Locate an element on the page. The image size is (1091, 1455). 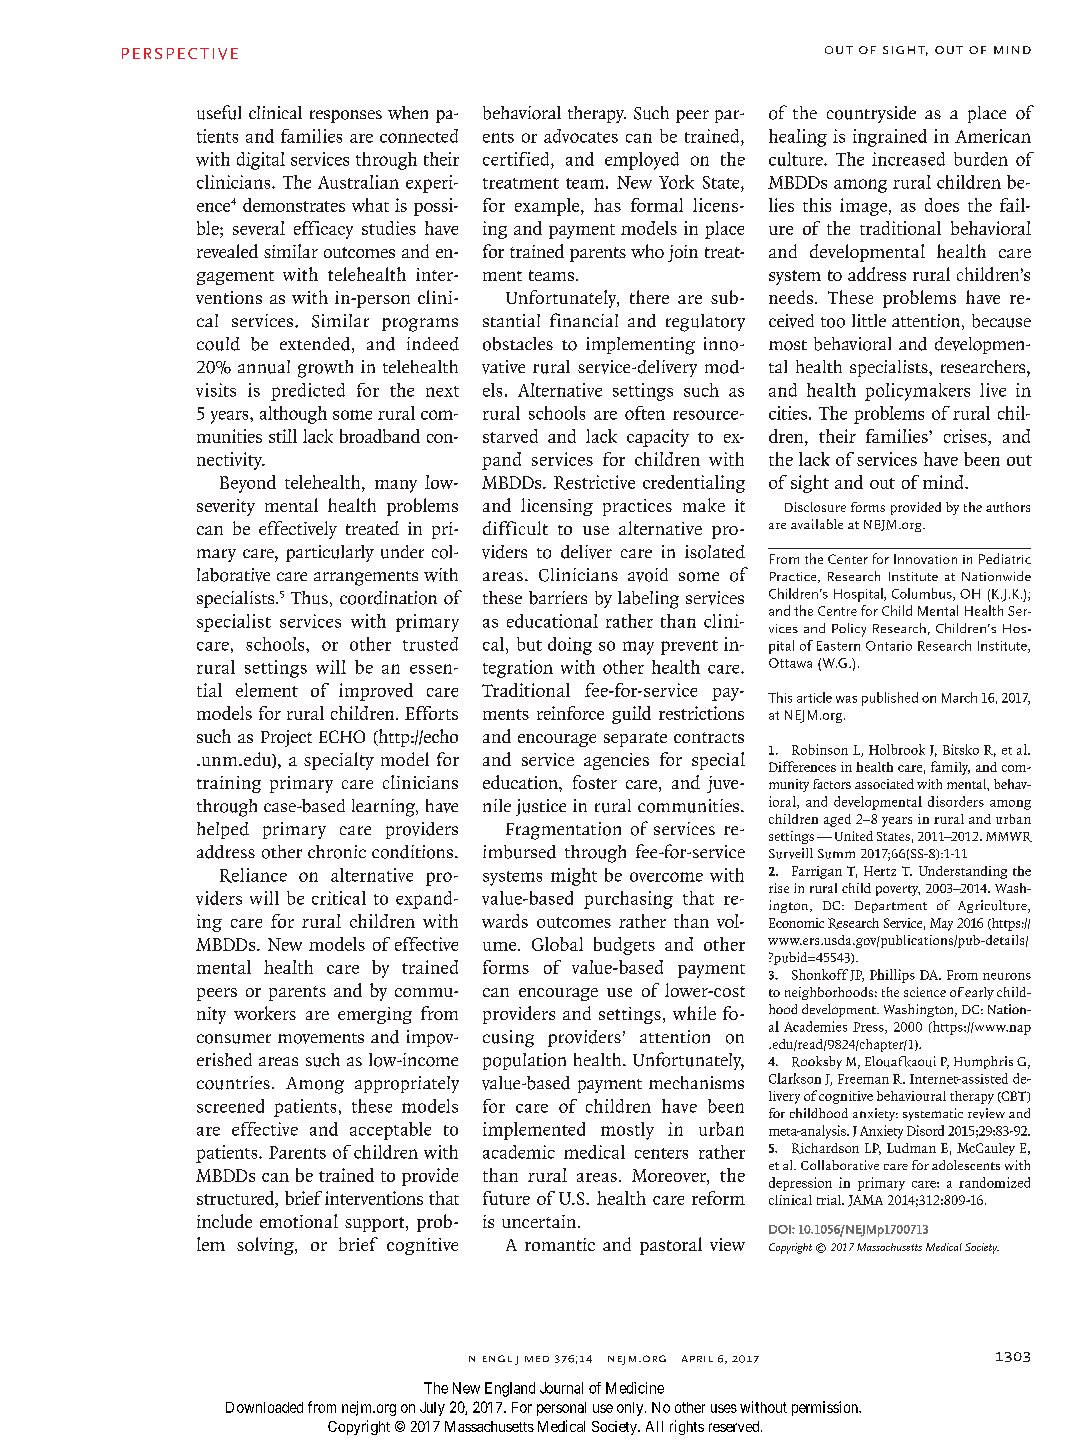
Project is located at coordinates (286, 738).
